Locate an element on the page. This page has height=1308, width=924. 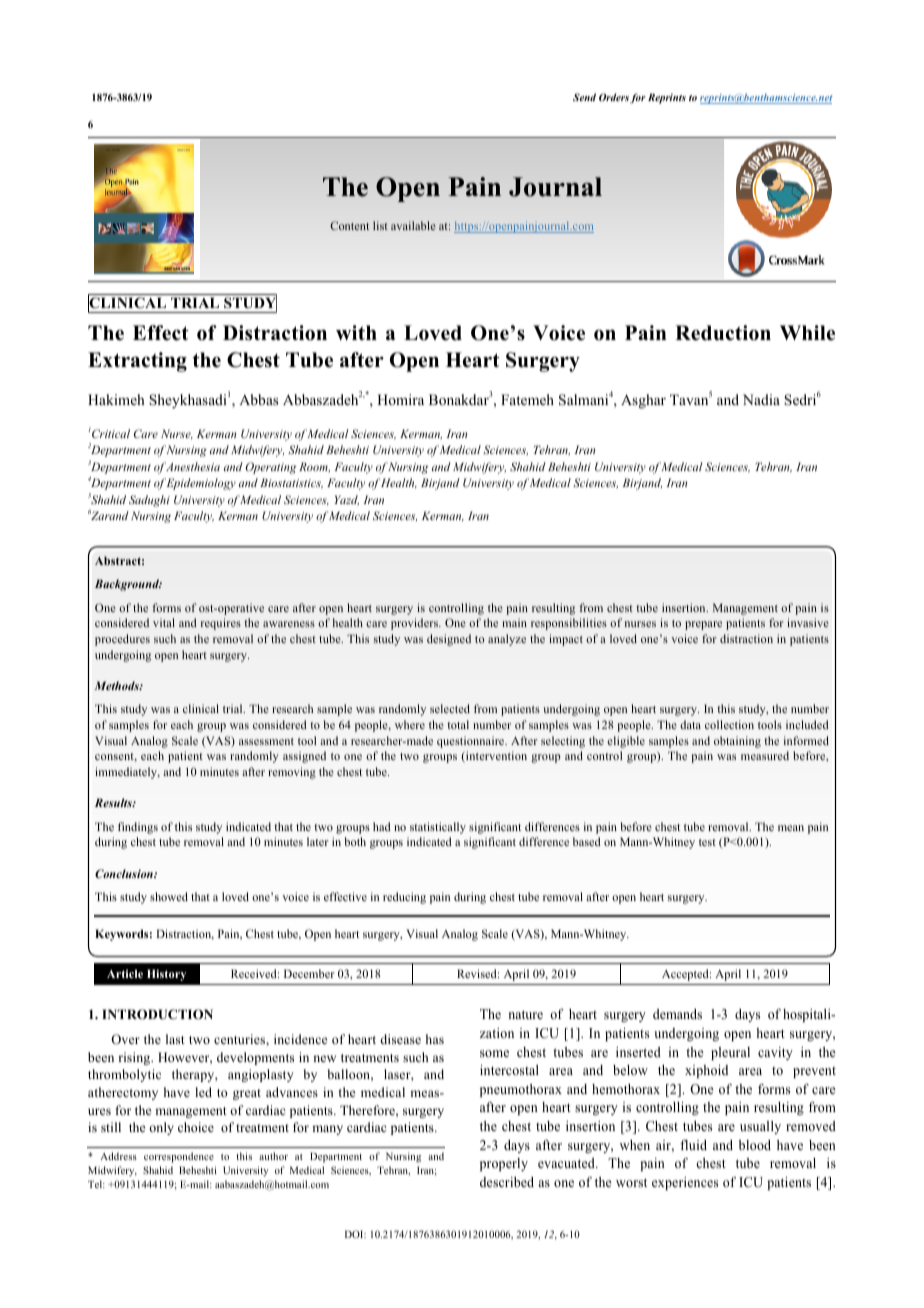
requires is located at coordinates (221, 624).
